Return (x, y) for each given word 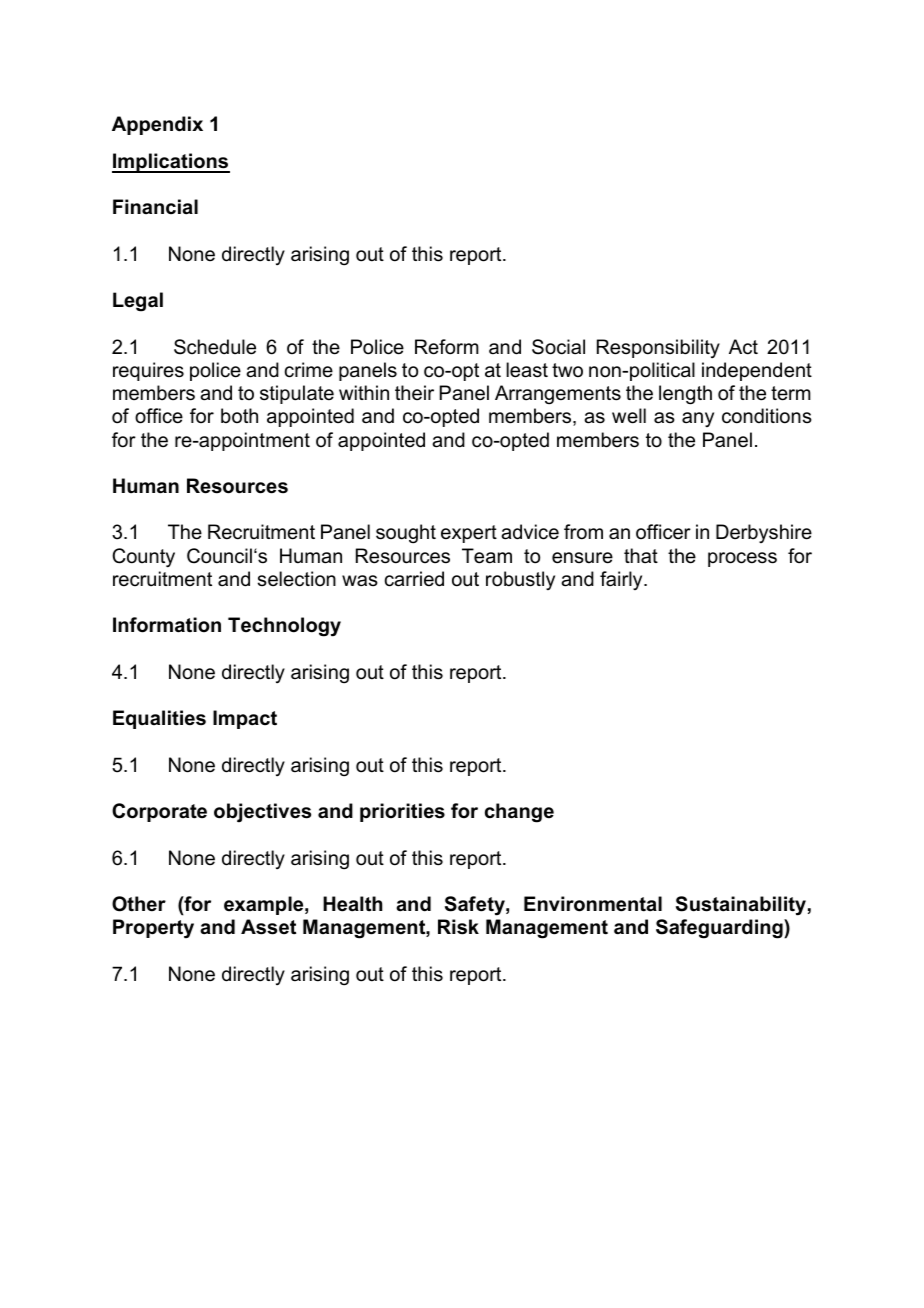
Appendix (157, 125)
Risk (458, 927)
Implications (171, 163)
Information (167, 625)
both (239, 416)
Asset (268, 927)
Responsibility (658, 348)
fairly (622, 580)
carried (414, 579)
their (414, 392)
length (685, 395)
